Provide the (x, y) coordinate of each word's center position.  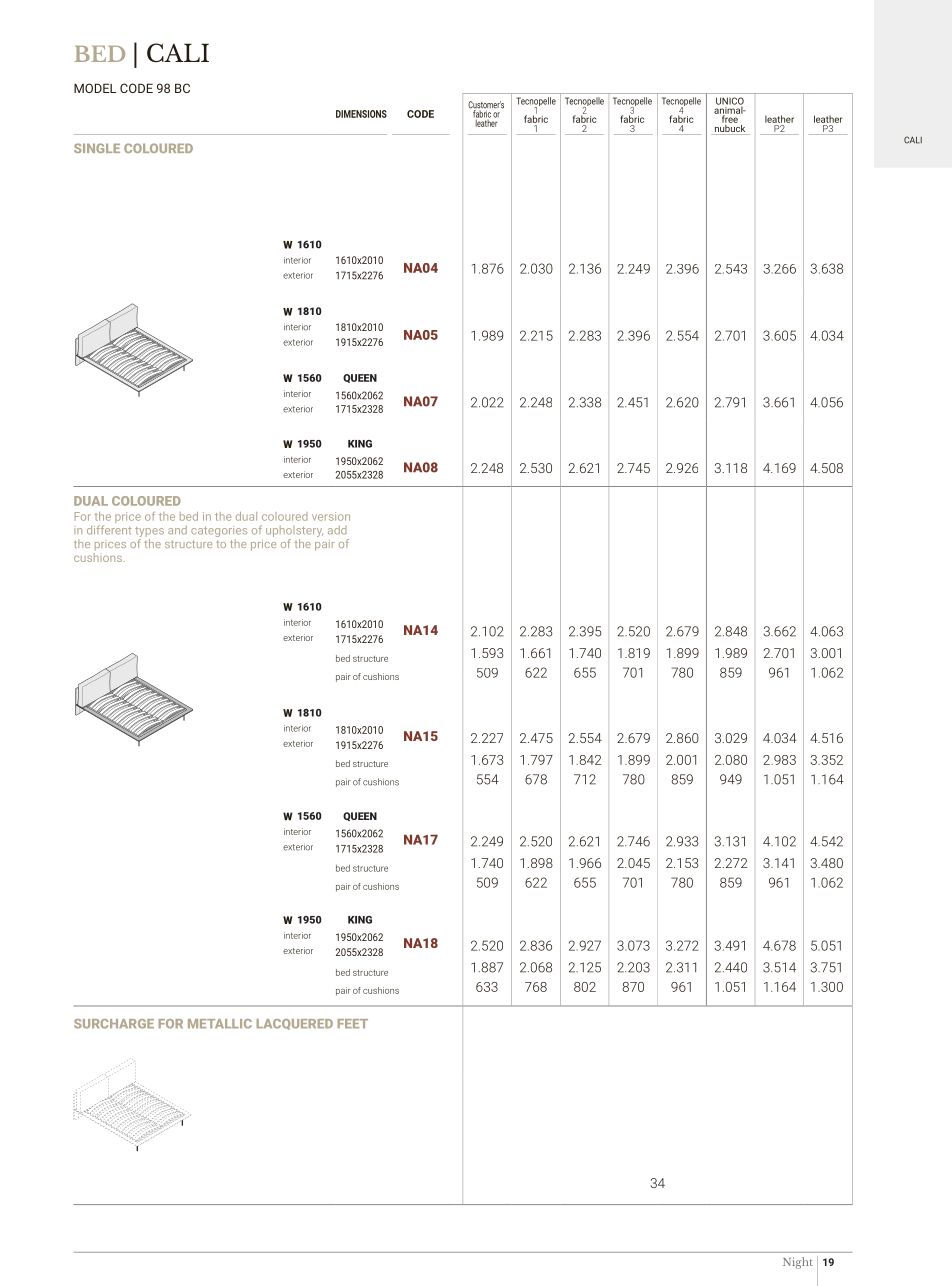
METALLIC (220, 1024)
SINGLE (97, 148)
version (331, 516)
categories (219, 533)
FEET (353, 1023)
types (149, 533)
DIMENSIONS (361, 114)
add (337, 530)
